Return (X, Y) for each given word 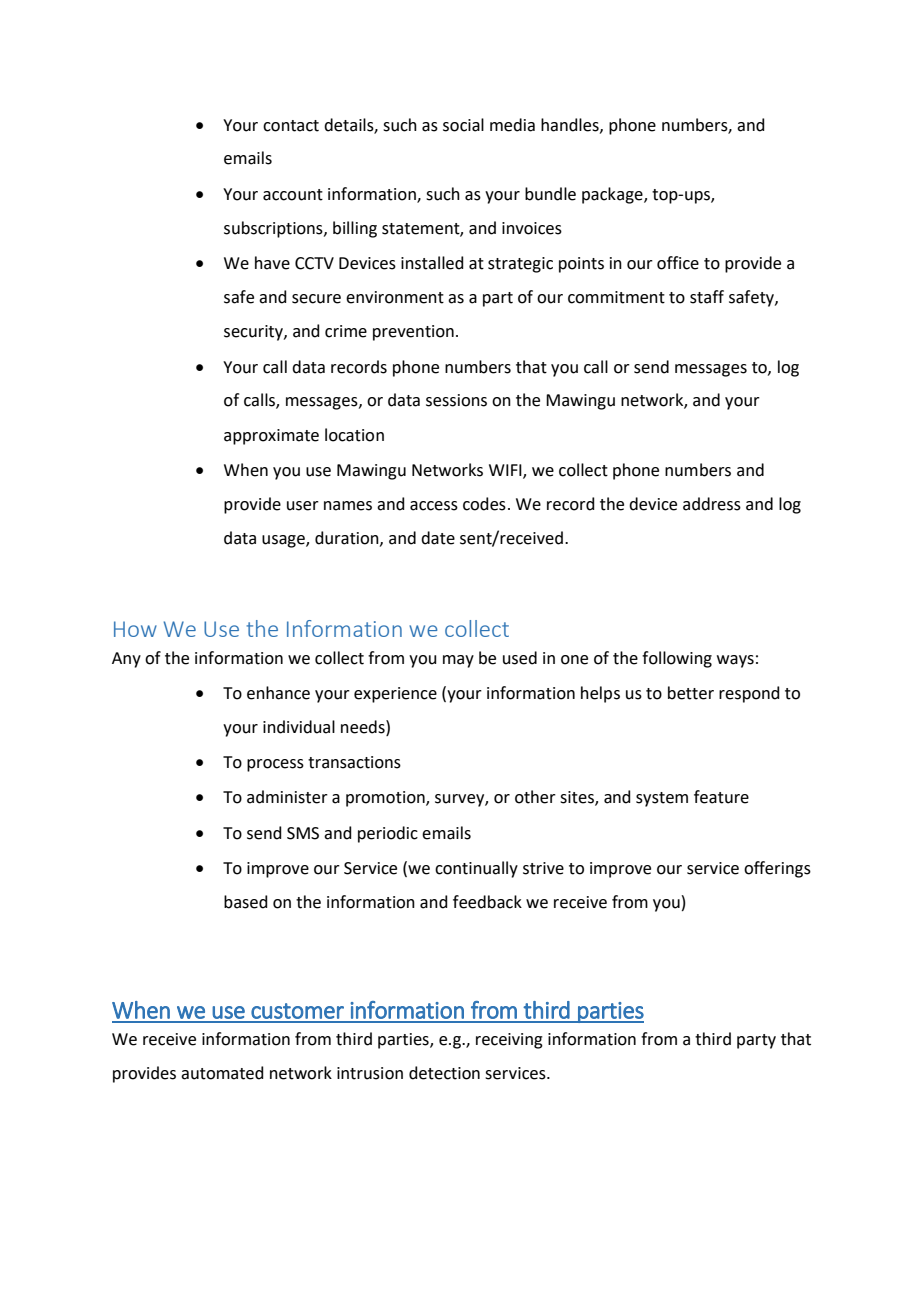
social (463, 125)
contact (291, 126)
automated (222, 1073)
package (613, 195)
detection (444, 1073)
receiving (509, 1041)
